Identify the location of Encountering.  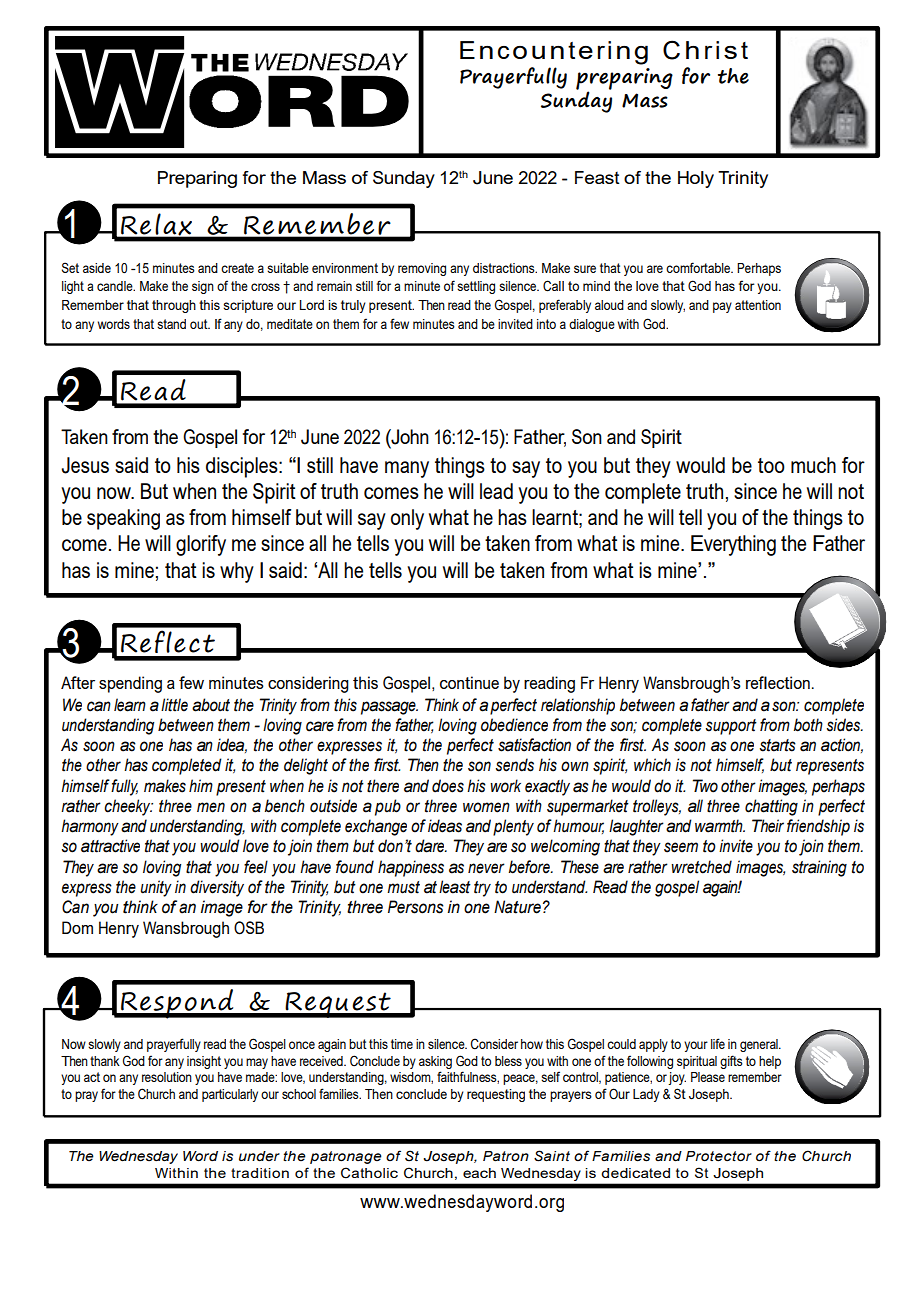
(554, 53).
